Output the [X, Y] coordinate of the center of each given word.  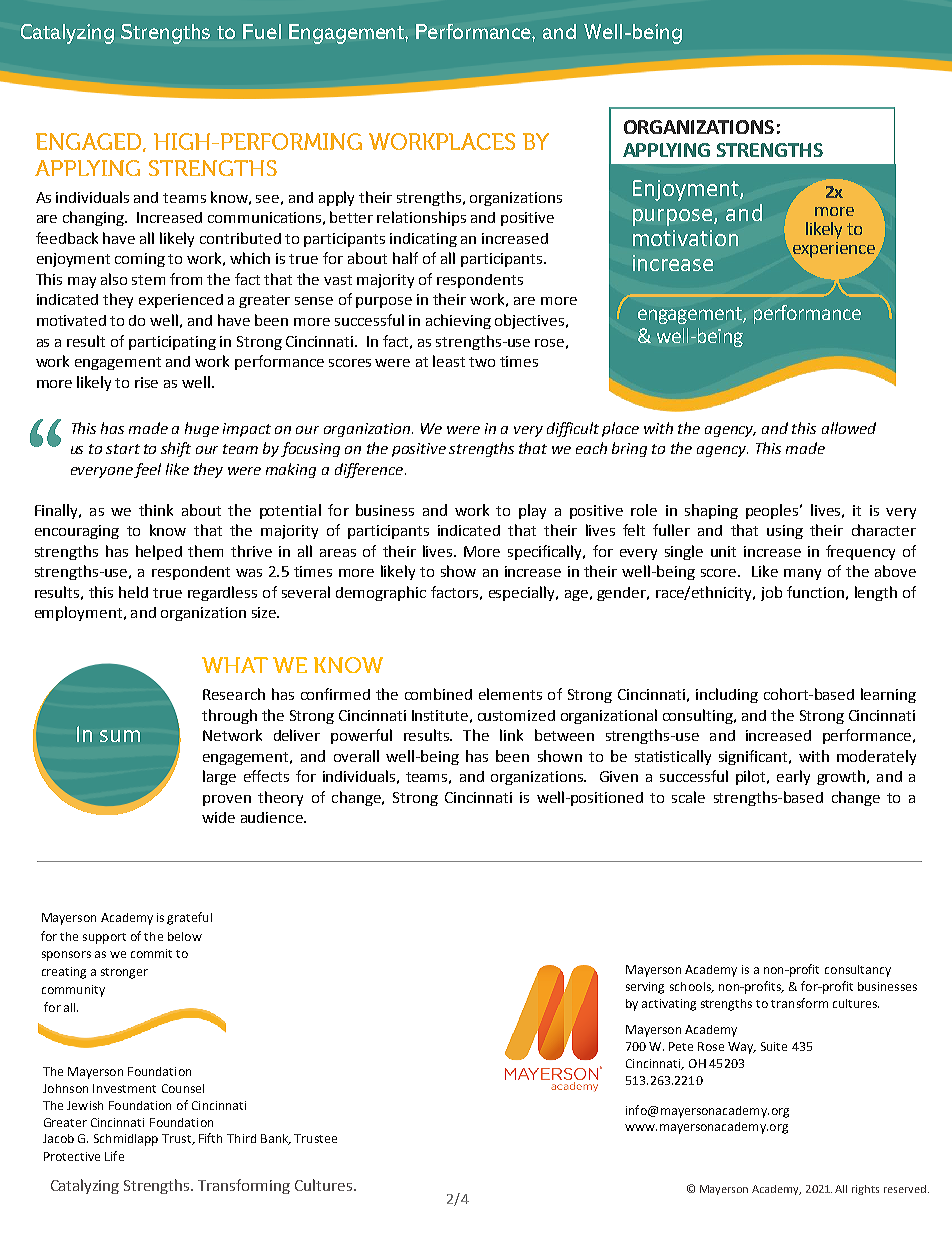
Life [114, 1156]
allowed [849, 428]
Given [619, 776]
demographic [381, 593]
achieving [458, 321]
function [815, 592]
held [133, 592]
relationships [421, 218]
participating [172, 343]
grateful [189, 918]
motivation [685, 238]
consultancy [858, 971]
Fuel [262, 31]
